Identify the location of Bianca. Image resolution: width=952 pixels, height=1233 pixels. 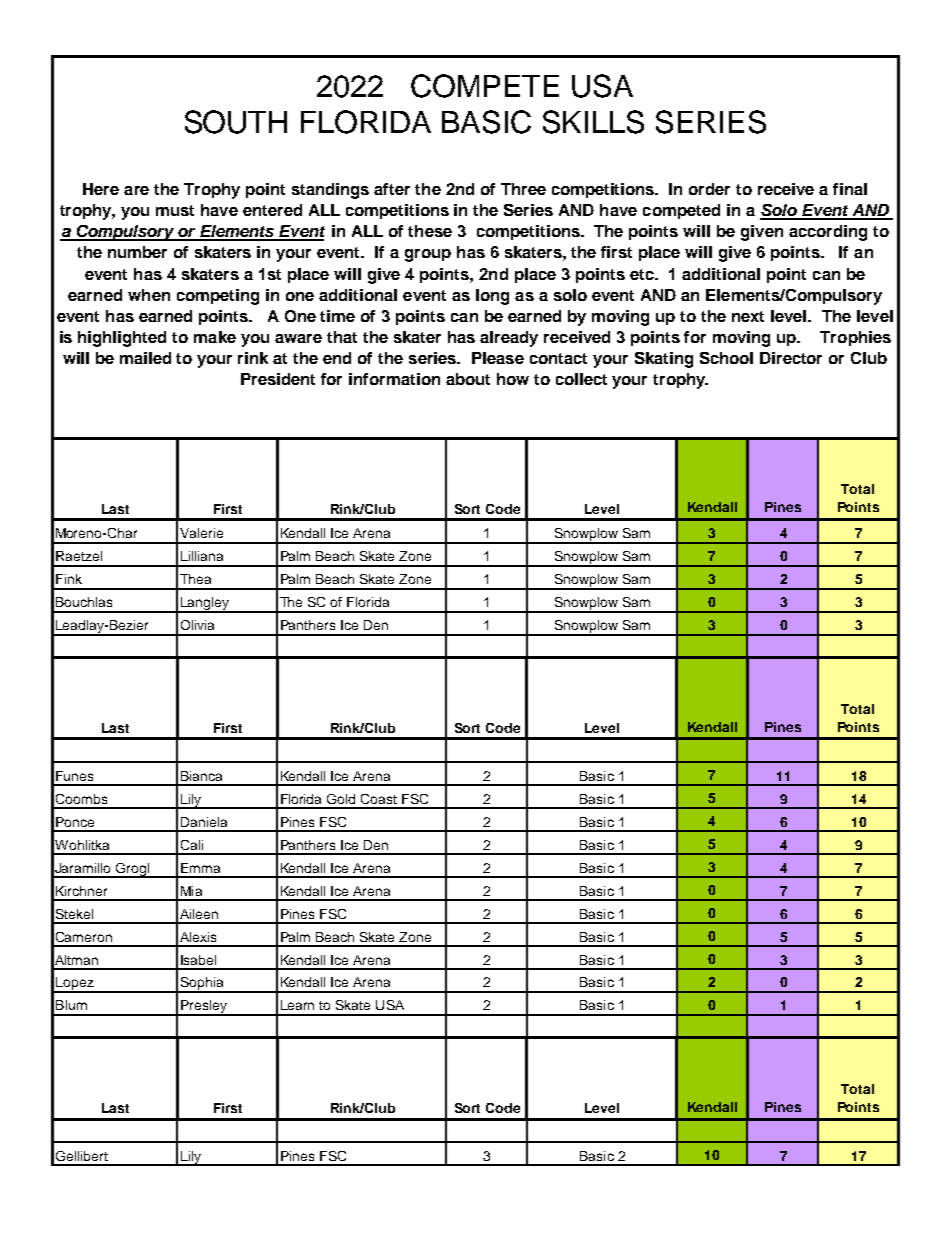
(201, 776).
